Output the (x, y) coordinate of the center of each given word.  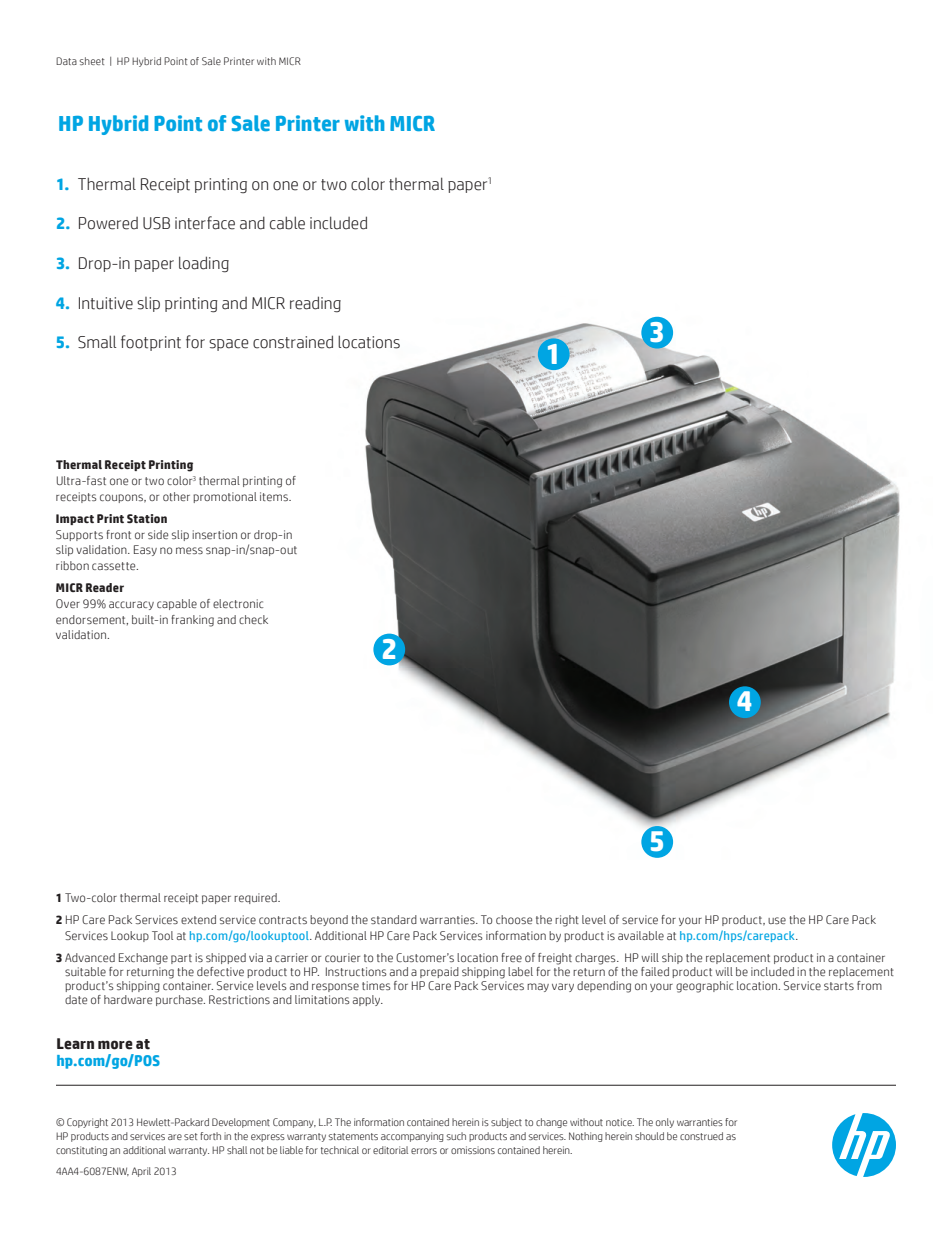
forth (210, 1136)
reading (315, 304)
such (456, 1136)
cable (287, 223)
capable (177, 604)
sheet (92, 61)
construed (701, 1136)
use (777, 920)
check (253, 619)
